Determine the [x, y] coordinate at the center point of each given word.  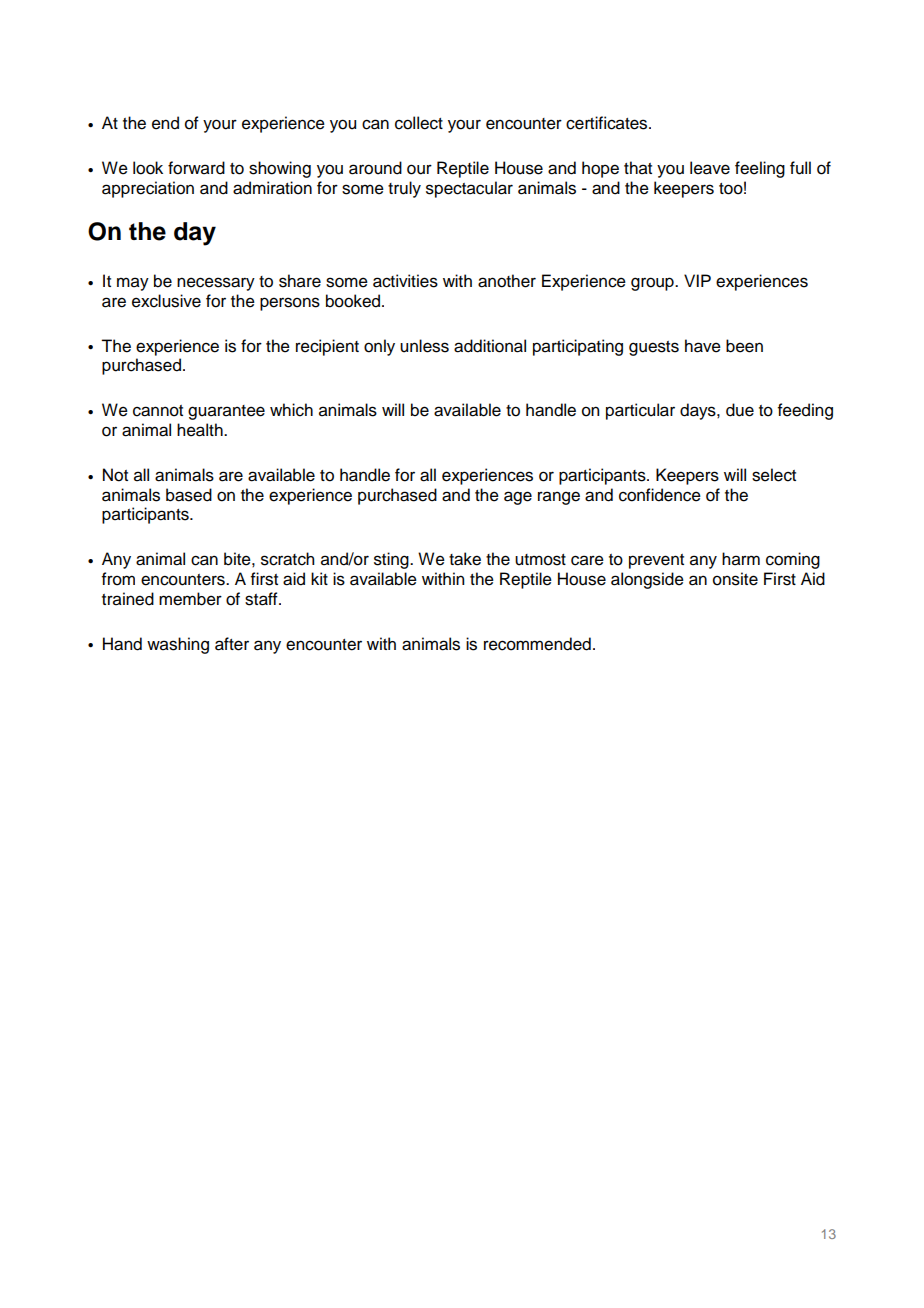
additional [490, 346]
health [201, 430]
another [507, 281]
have [703, 346]
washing [178, 645]
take [465, 559]
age [518, 498]
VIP [697, 280]
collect [419, 123]
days [699, 411]
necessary [216, 284]
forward [196, 168]
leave [710, 168]
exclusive [166, 301]
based [189, 495]
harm [741, 559]
